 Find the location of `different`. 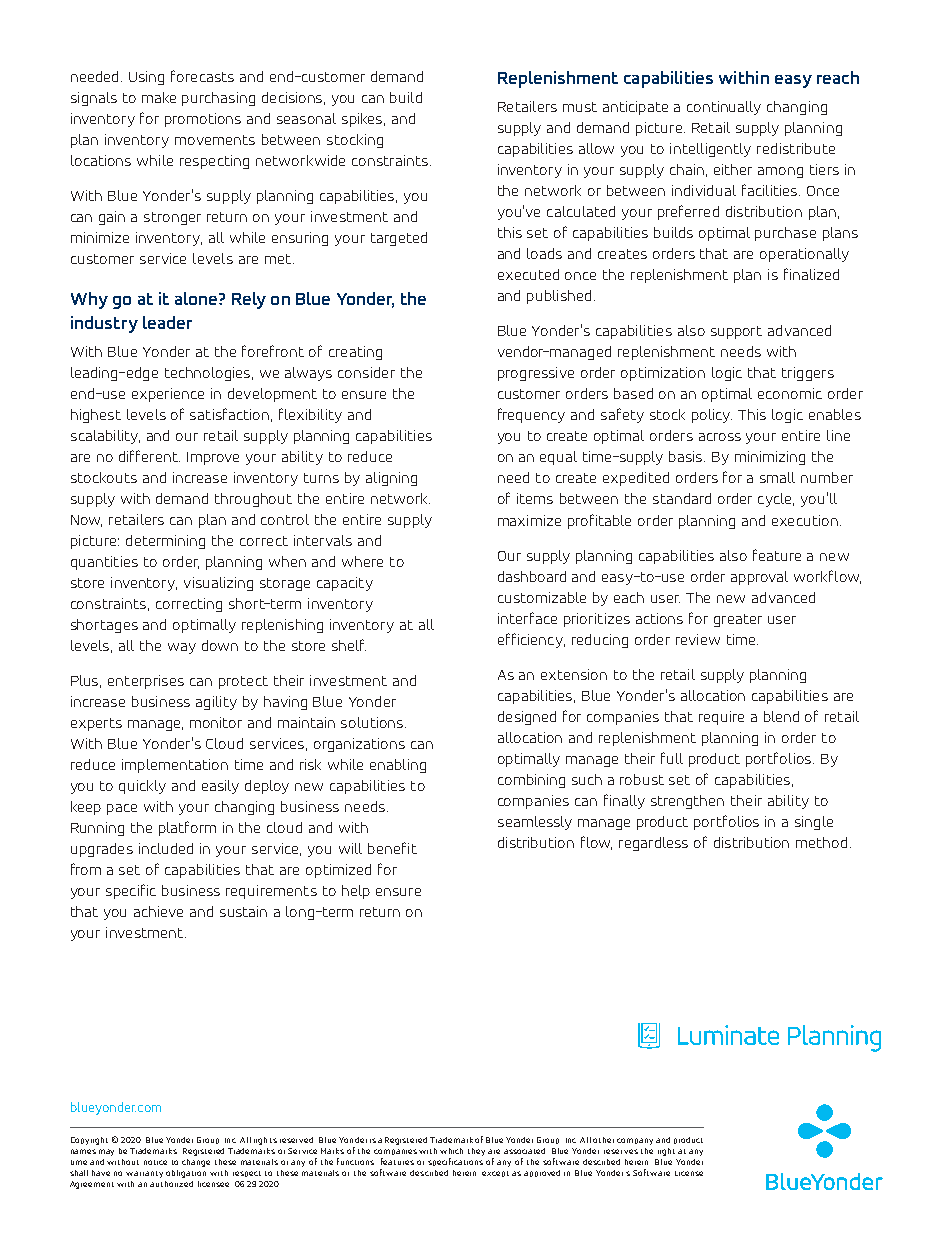

different is located at coordinates (149, 456).
